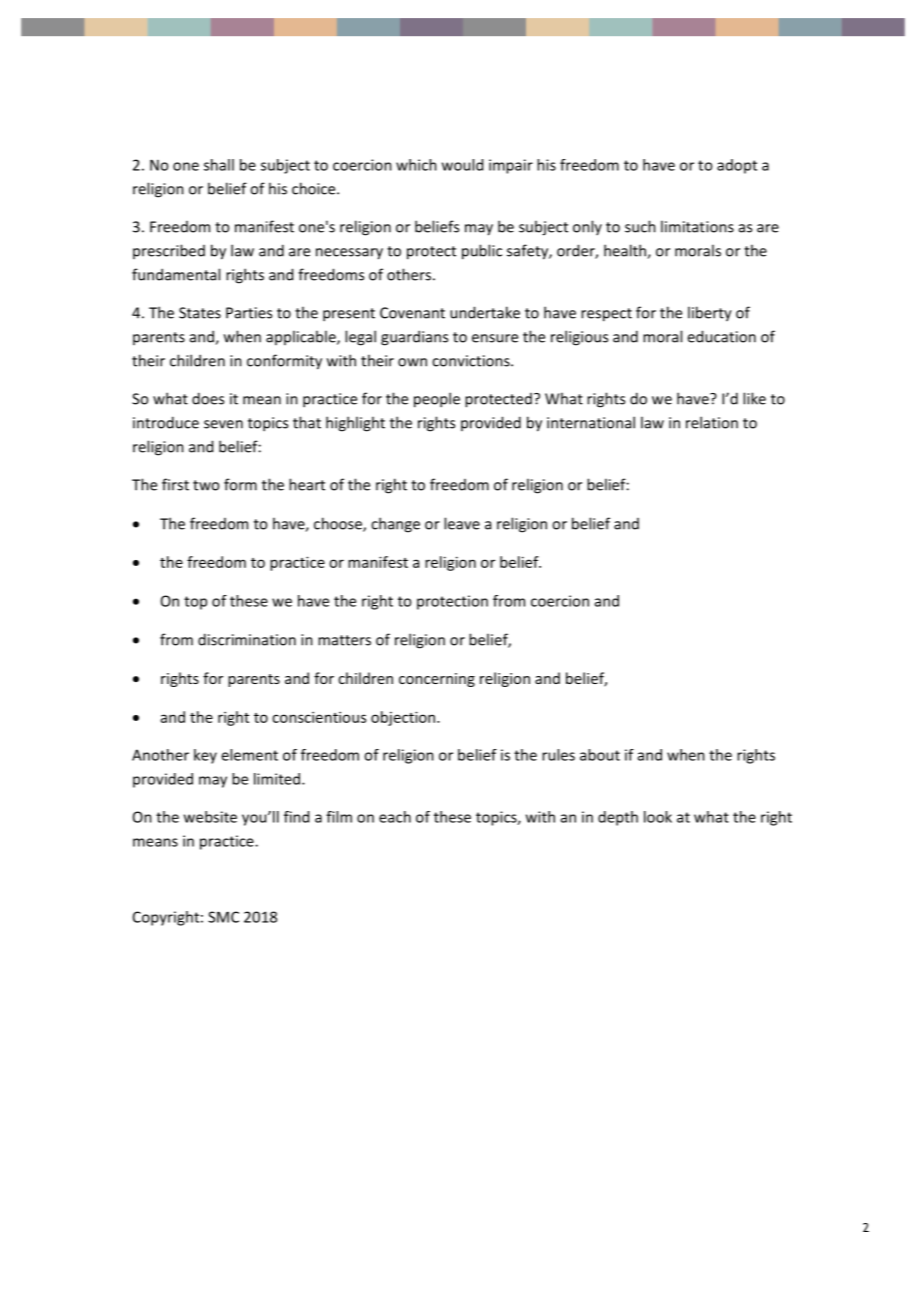  I want to click on discrimination, so click(247, 639).
